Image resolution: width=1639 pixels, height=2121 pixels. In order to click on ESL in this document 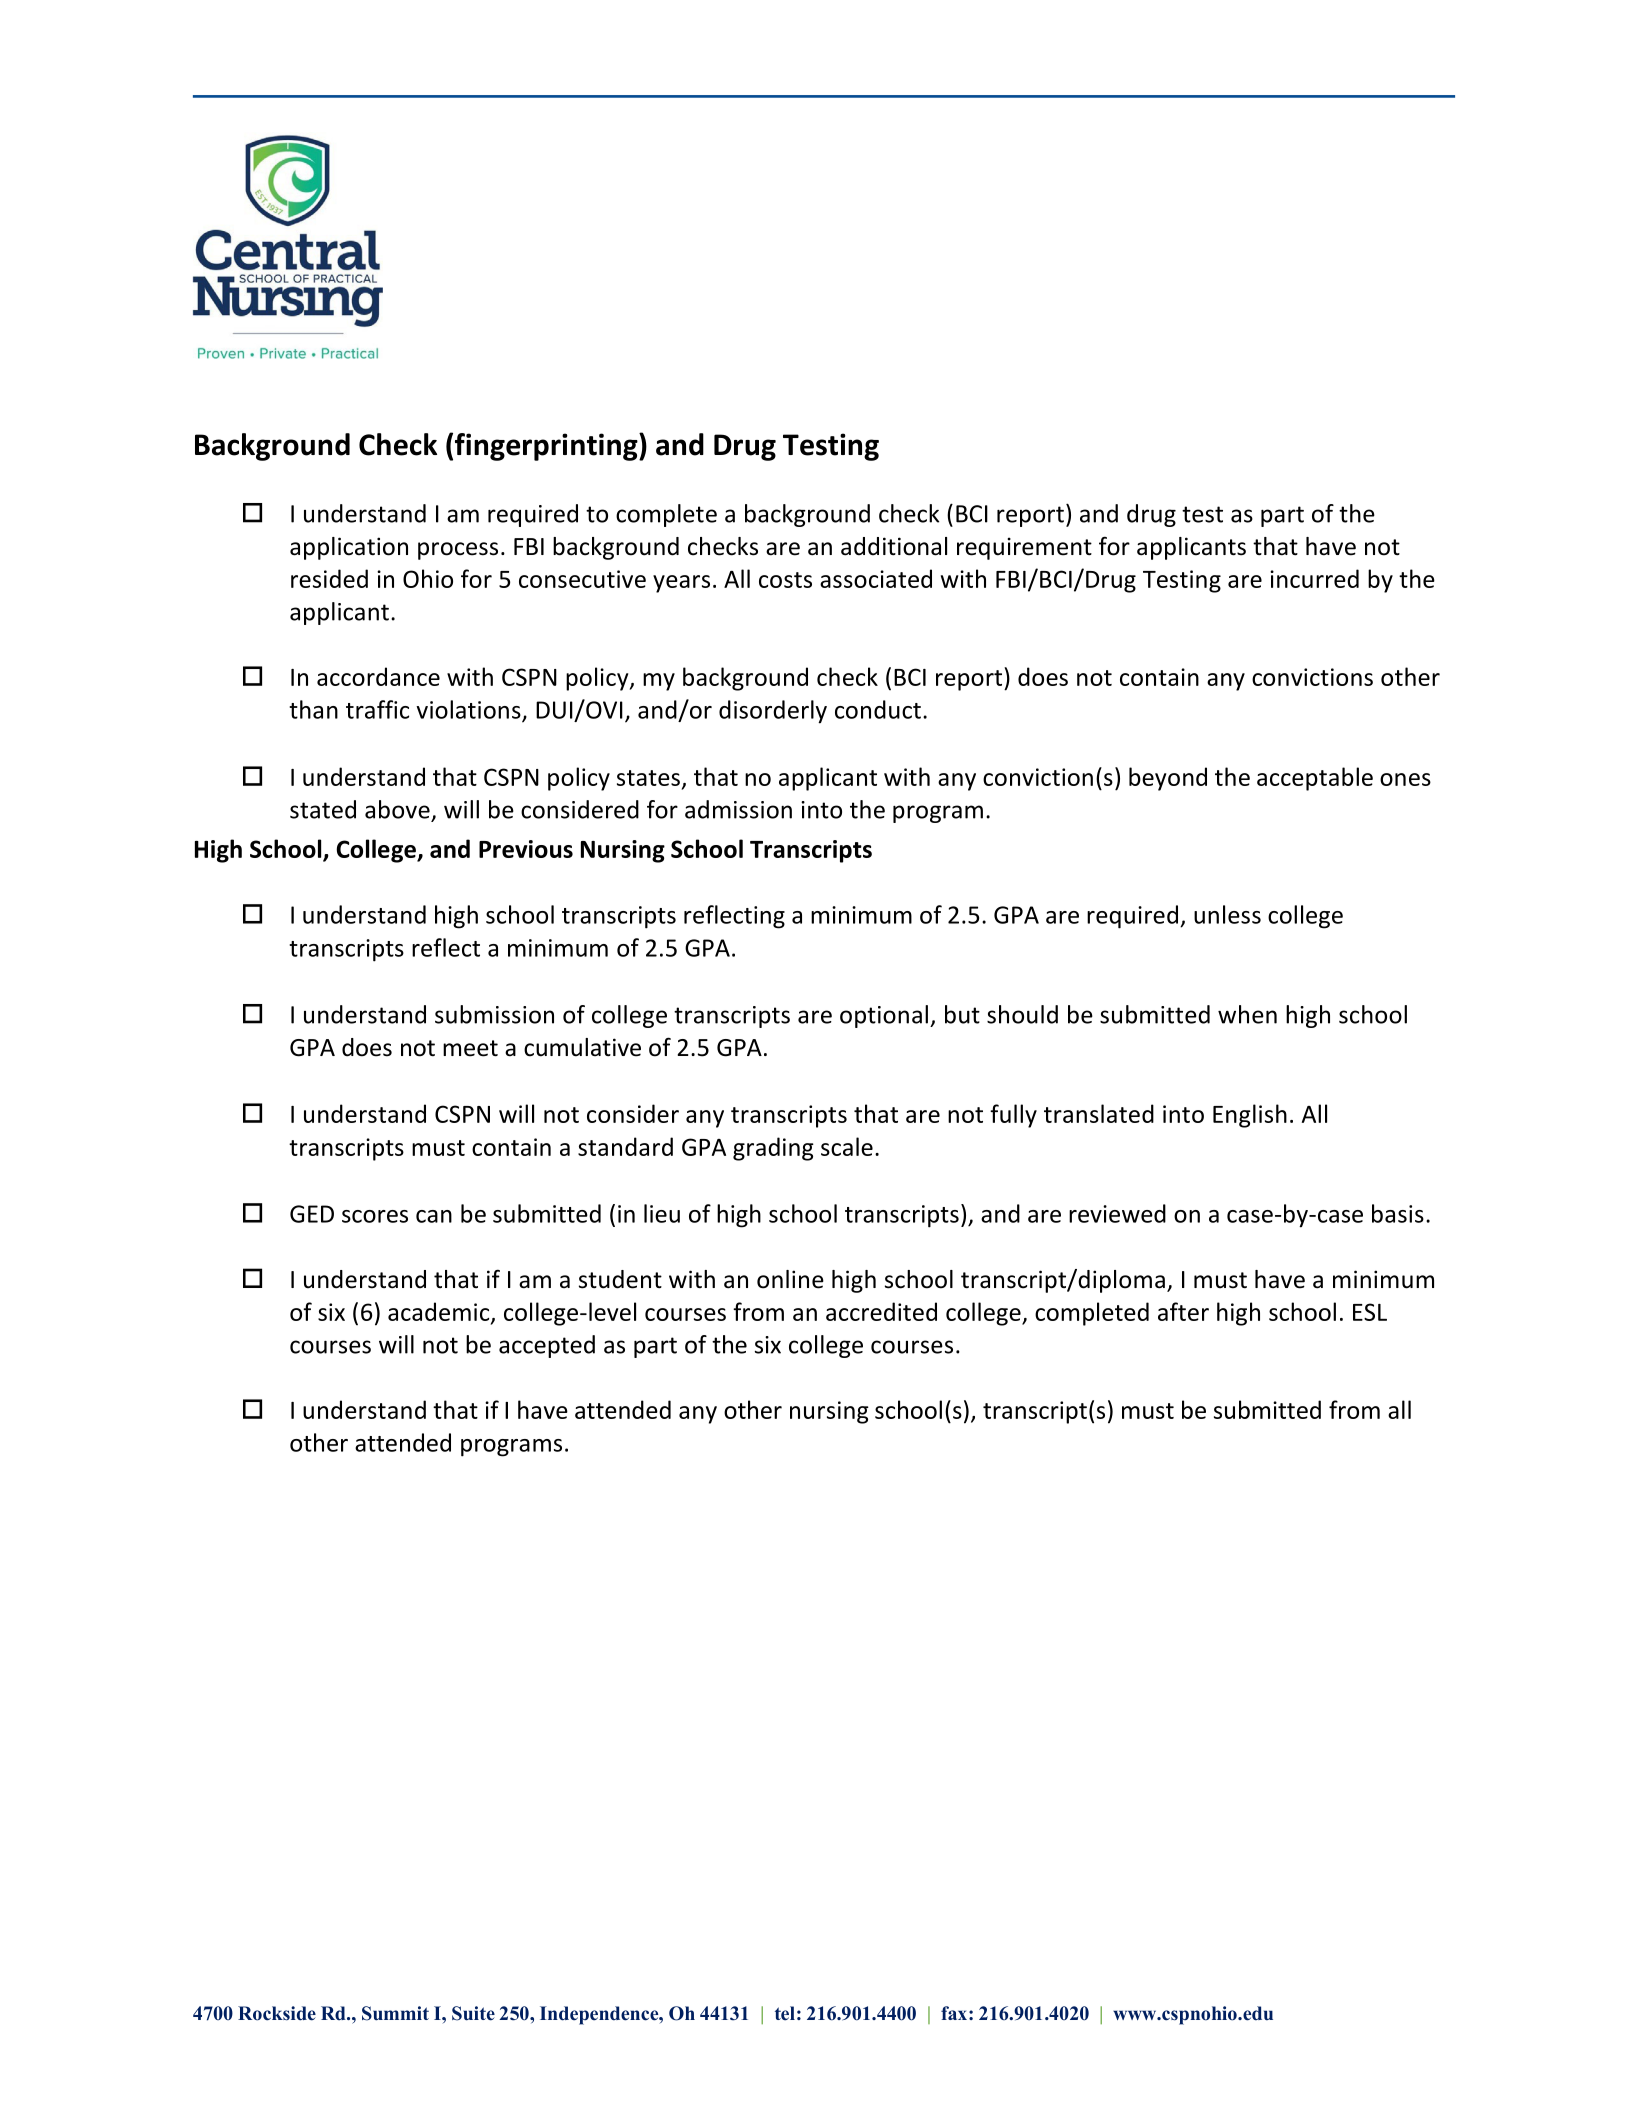, I will do `click(1370, 1312)`.
